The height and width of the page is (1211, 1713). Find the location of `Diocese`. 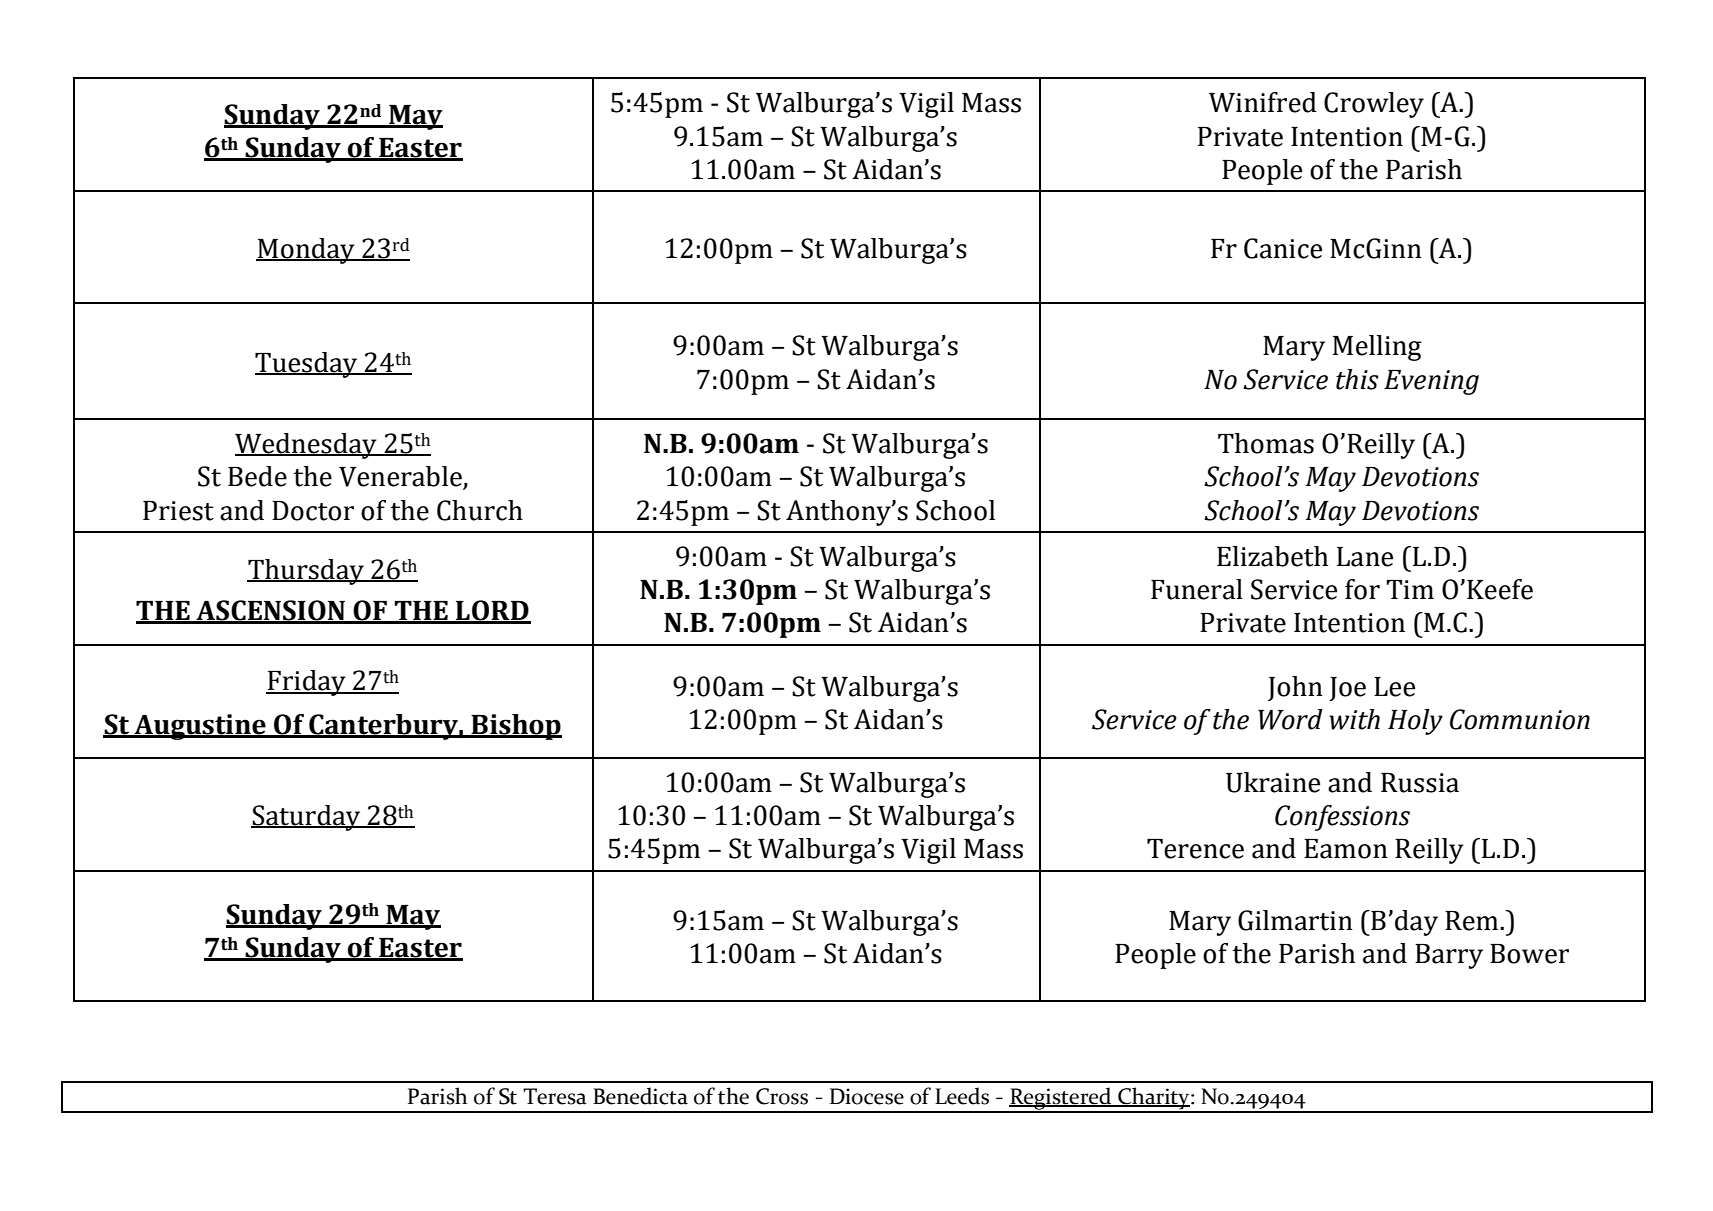

Diocese is located at coordinates (867, 1096).
